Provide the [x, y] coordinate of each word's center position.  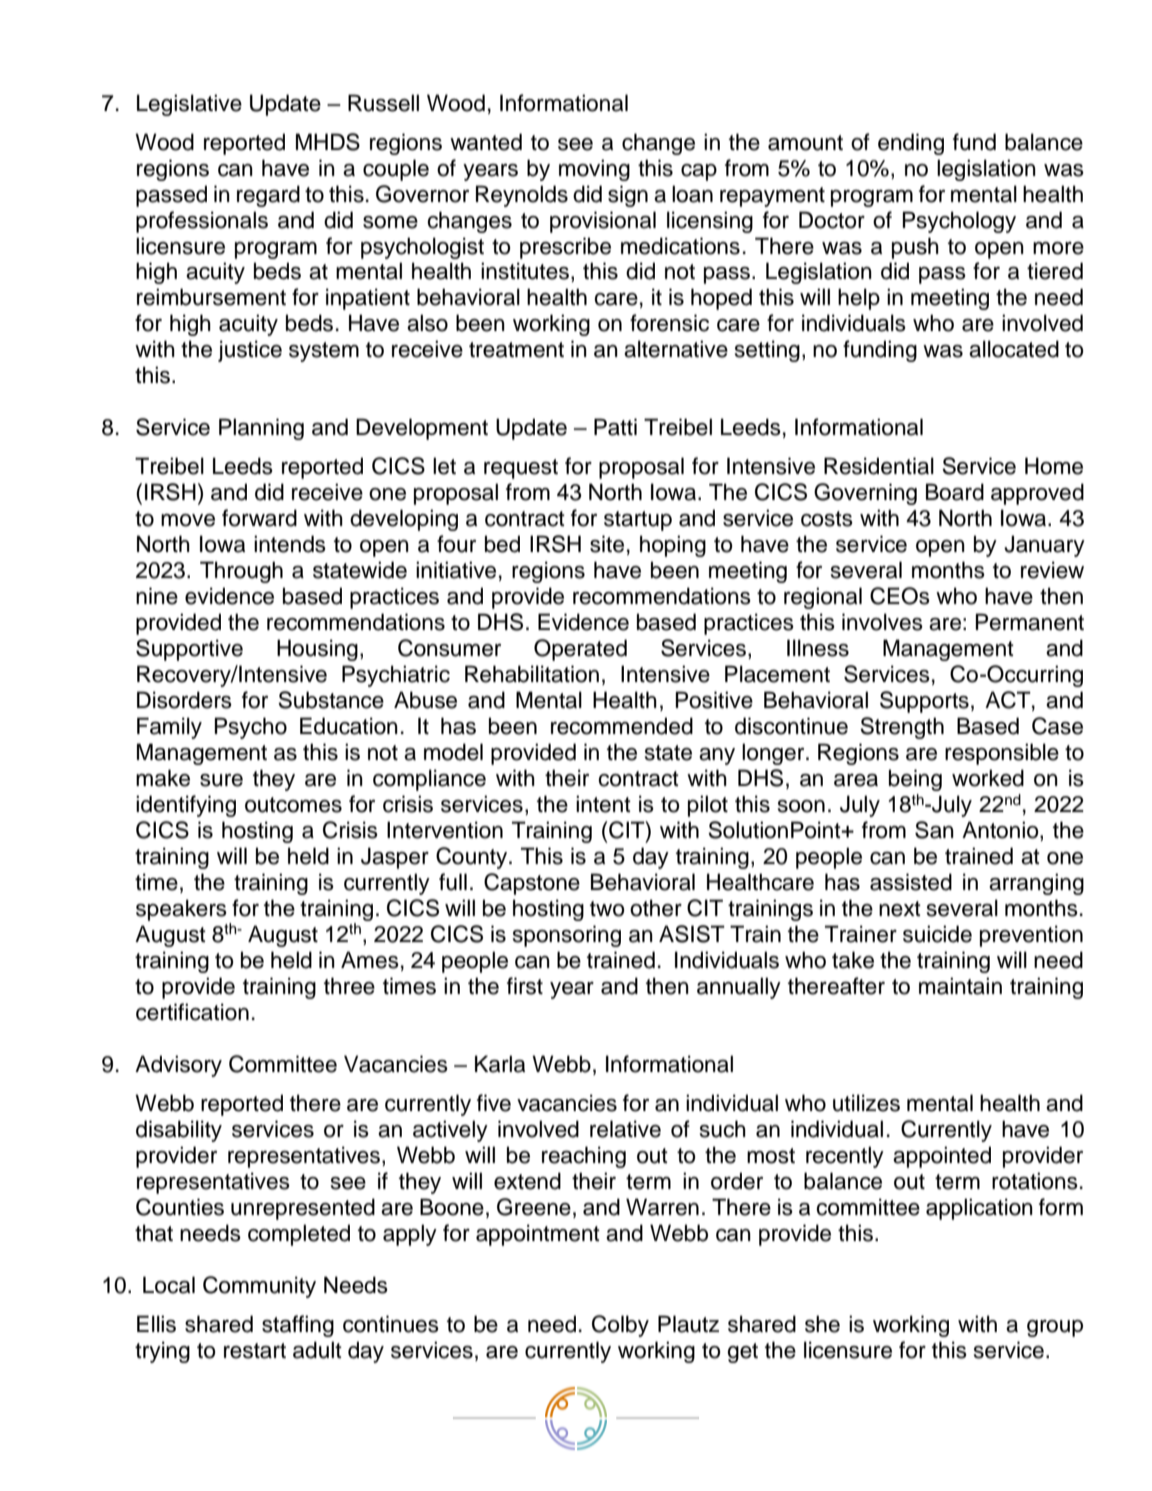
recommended [622, 726]
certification [192, 1012]
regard [268, 196]
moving [594, 170]
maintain [960, 986]
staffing [298, 1326]
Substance [331, 700]
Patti [615, 427]
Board [955, 492]
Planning [261, 429]
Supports [924, 702]
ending [911, 144]
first [525, 986]
